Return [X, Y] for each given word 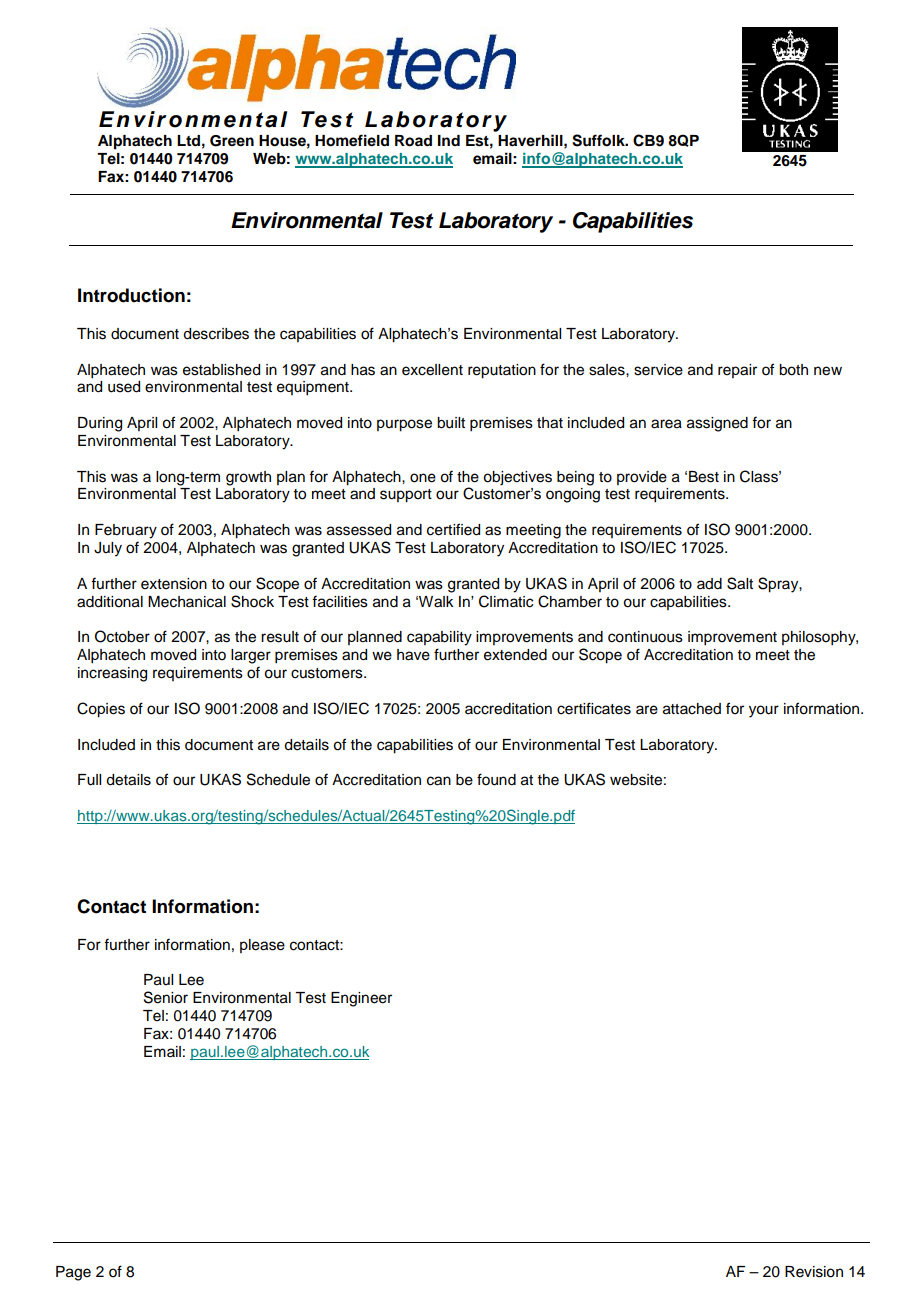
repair [737, 371]
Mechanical [187, 602]
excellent [432, 370]
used [124, 387]
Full [89, 780]
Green [232, 141]
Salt [740, 583]
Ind [449, 140]
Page [73, 1273]
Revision [814, 1272]
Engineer [361, 999]
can [439, 781]
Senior [166, 997]
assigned [717, 424]
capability [439, 638]
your [764, 711]
